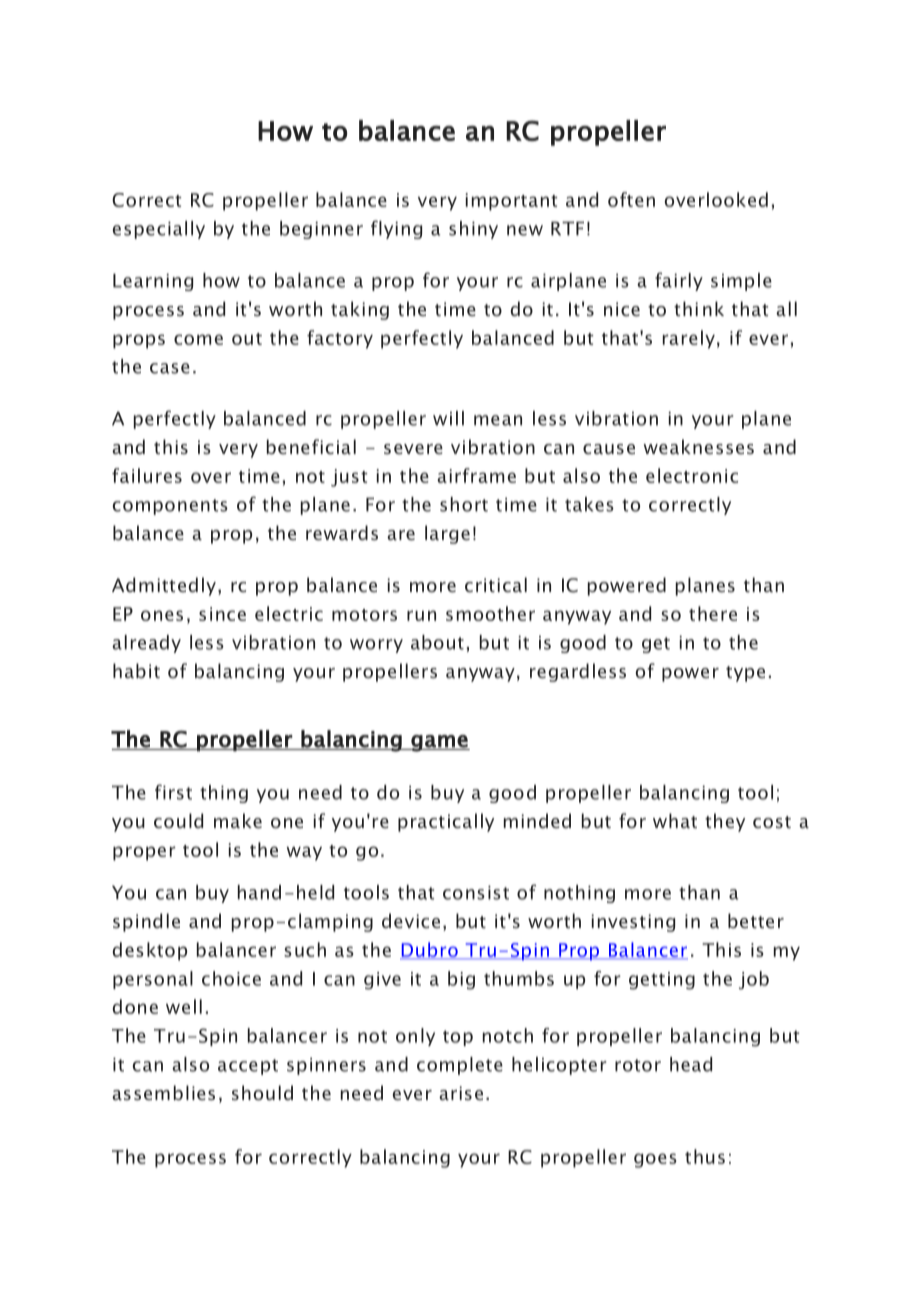 The image size is (924, 1308). I want to click on airframe, so click(476, 475).
